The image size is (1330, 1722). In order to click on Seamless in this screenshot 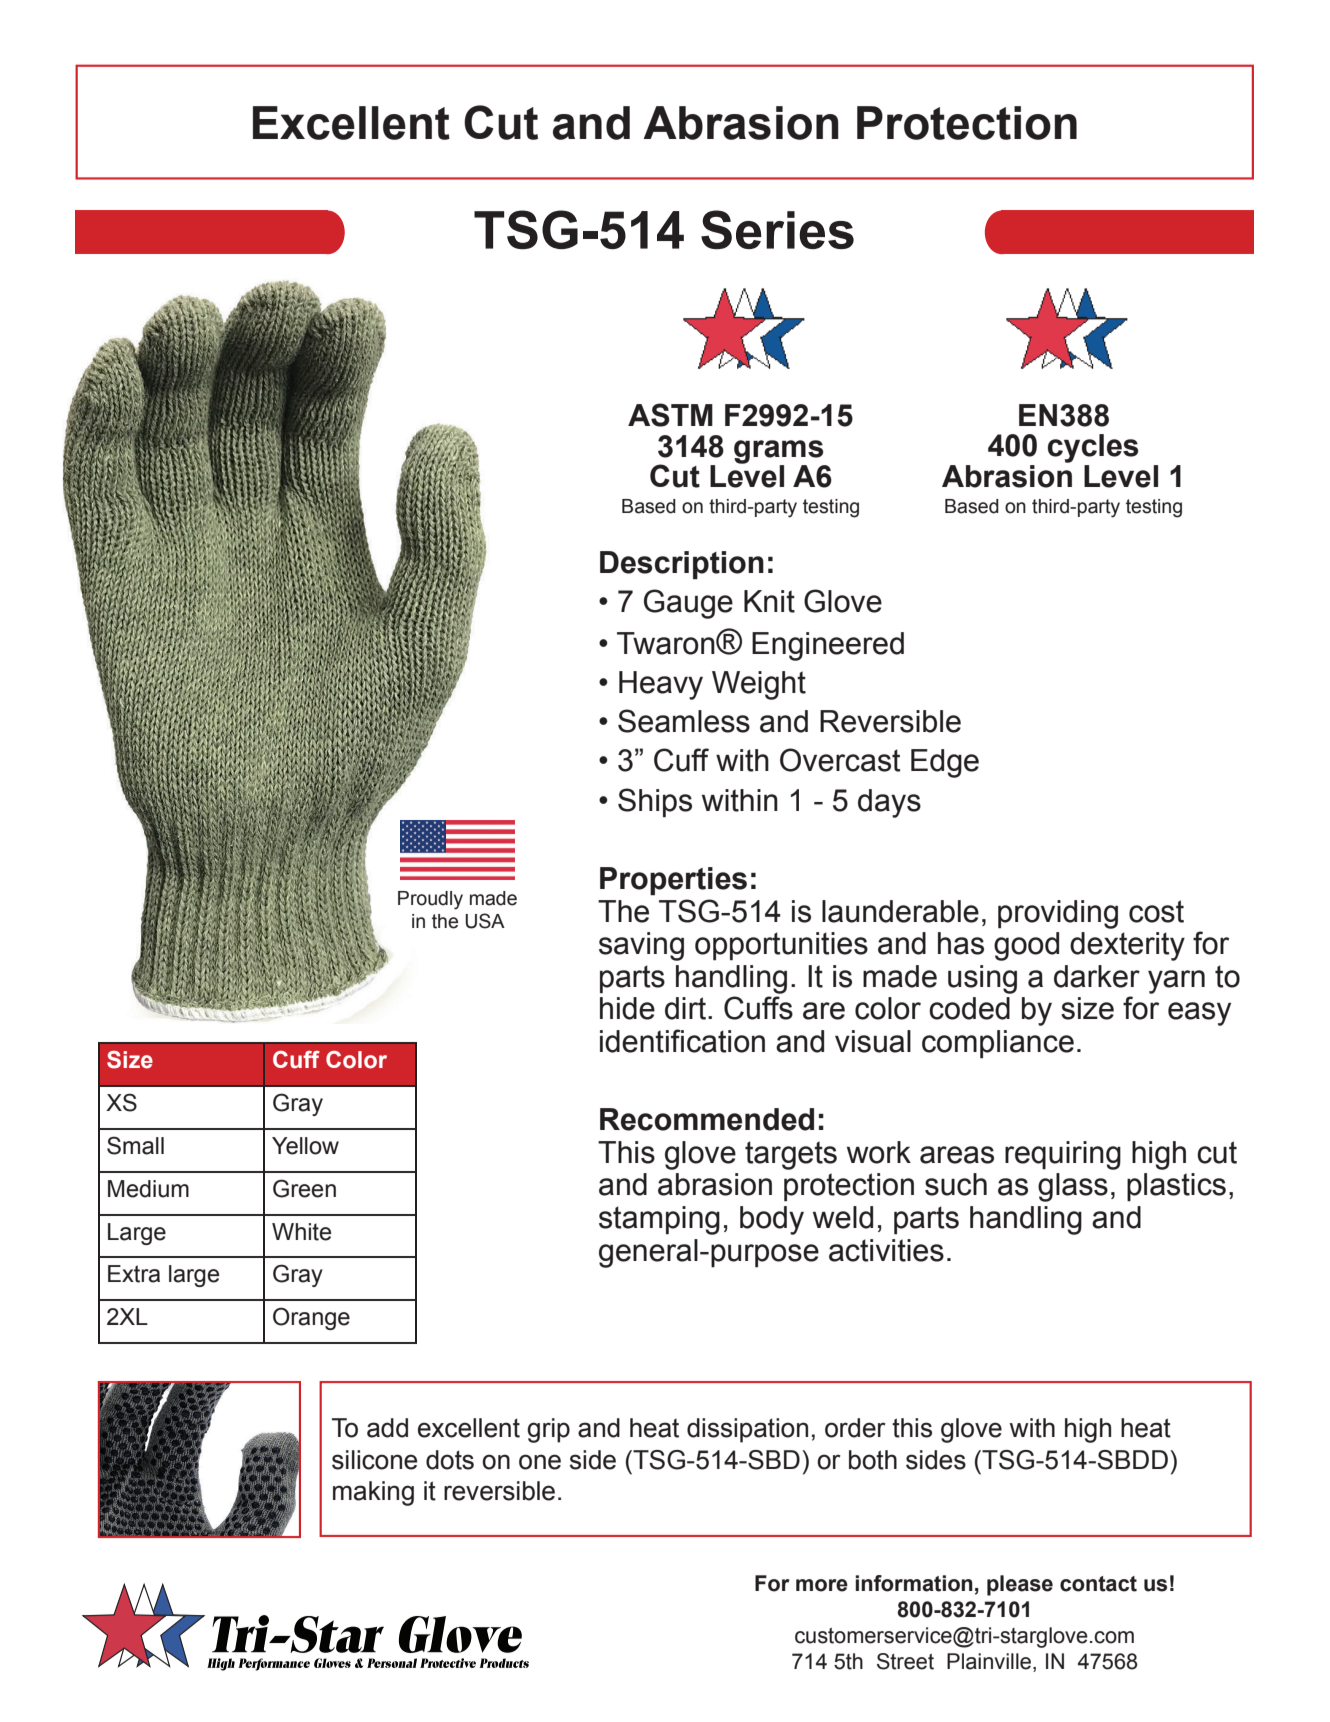, I will do `click(684, 721)`.
